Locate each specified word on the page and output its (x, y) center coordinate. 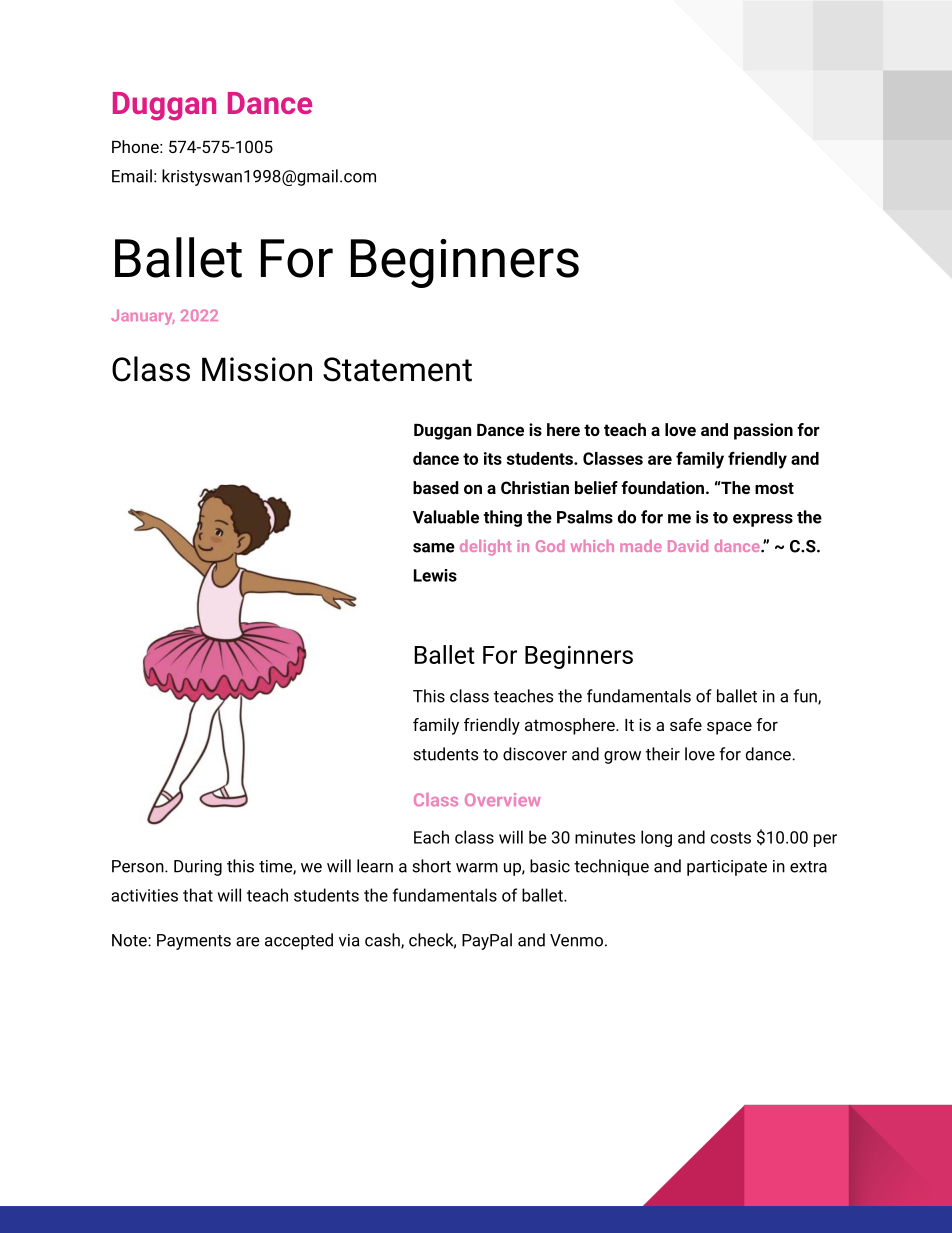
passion (763, 431)
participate (727, 868)
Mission (257, 369)
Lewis (435, 575)
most (774, 488)
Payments (194, 942)
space (729, 728)
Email (132, 176)
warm (477, 868)
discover (535, 754)
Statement (397, 369)
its (493, 458)
